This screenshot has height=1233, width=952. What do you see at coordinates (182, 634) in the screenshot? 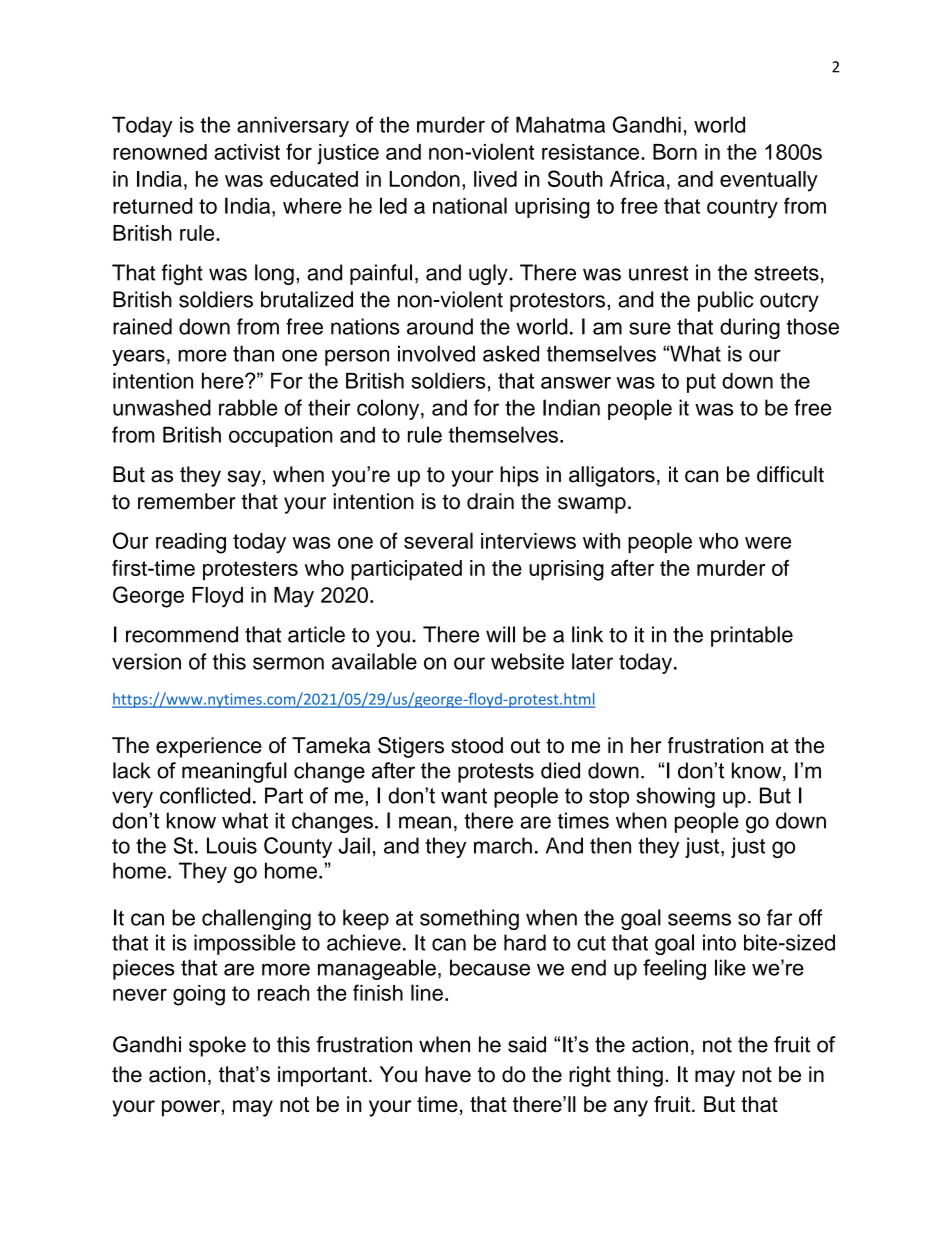
I see `recommend` at bounding box center [182, 634].
